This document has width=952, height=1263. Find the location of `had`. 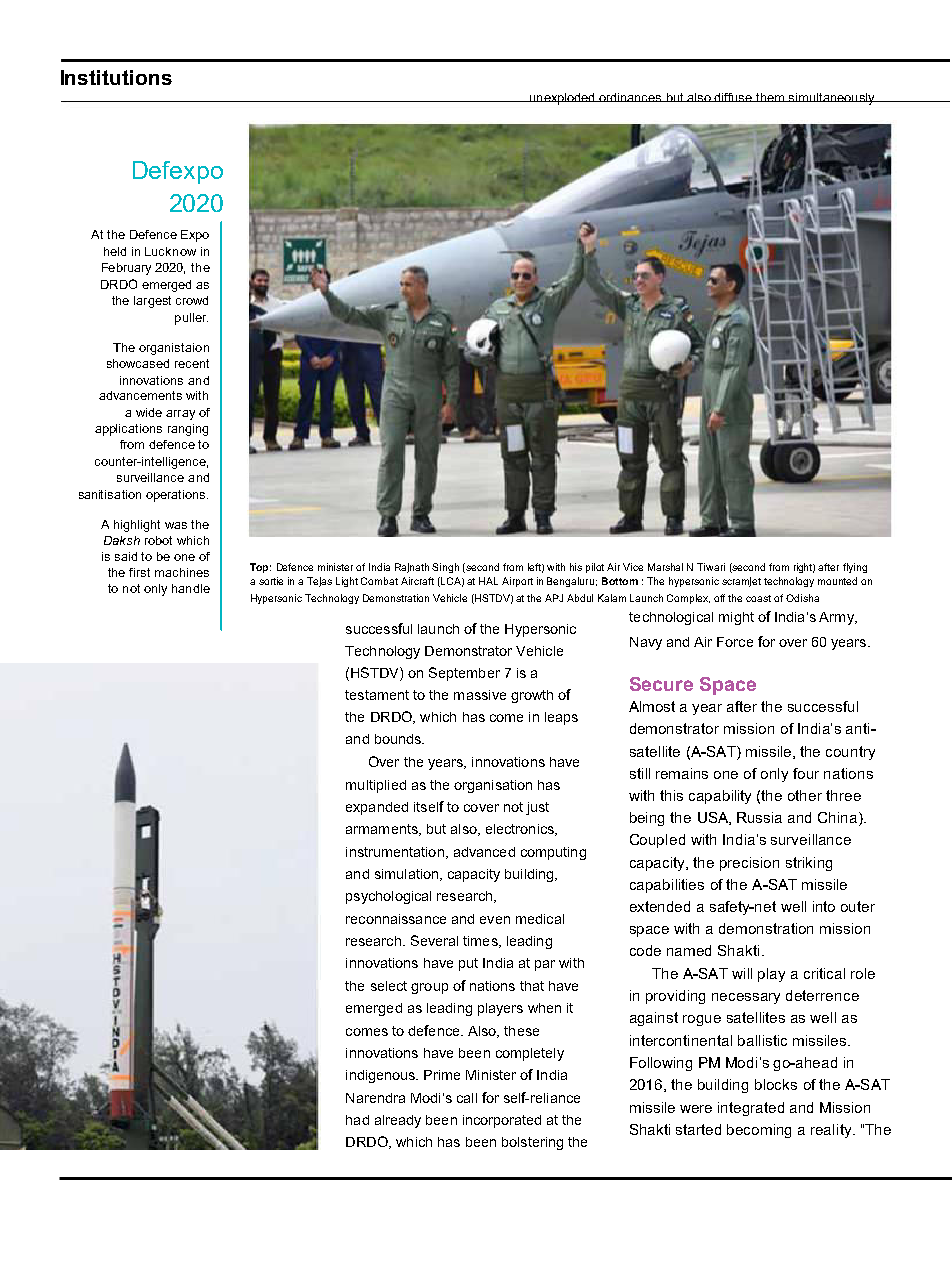

had is located at coordinates (357, 1120).
